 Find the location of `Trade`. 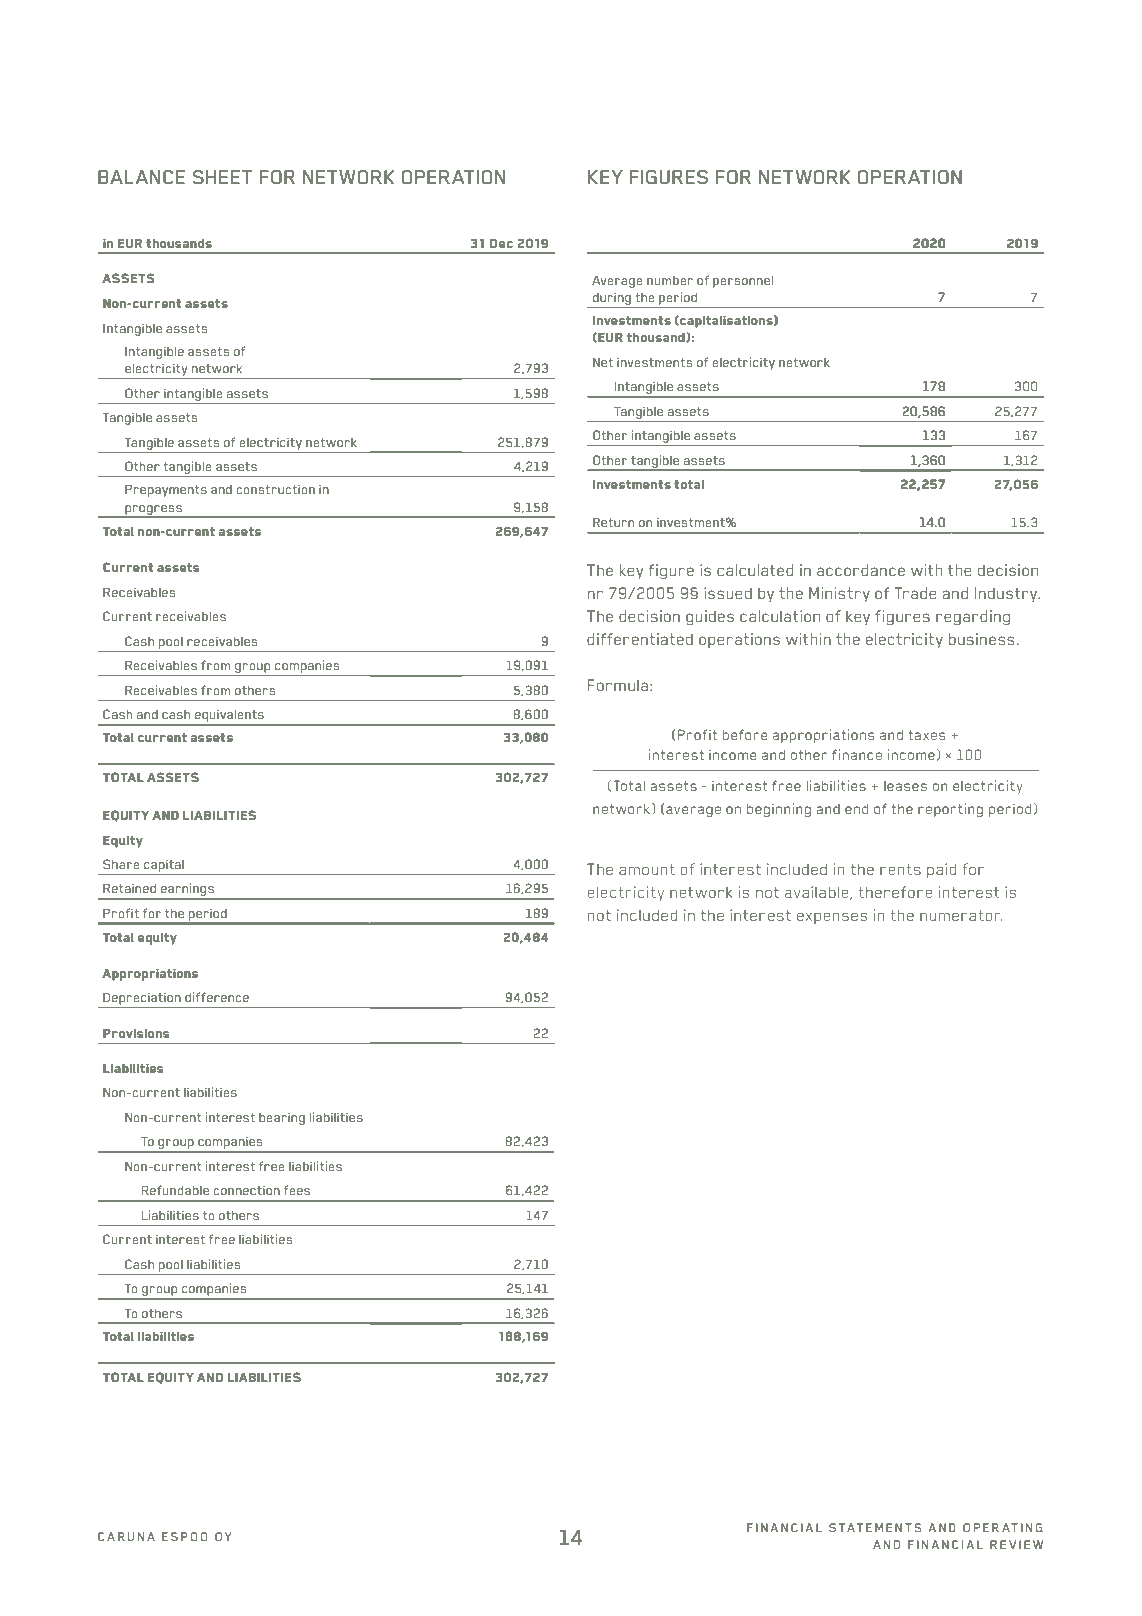

Trade is located at coordinates (915, 593).
